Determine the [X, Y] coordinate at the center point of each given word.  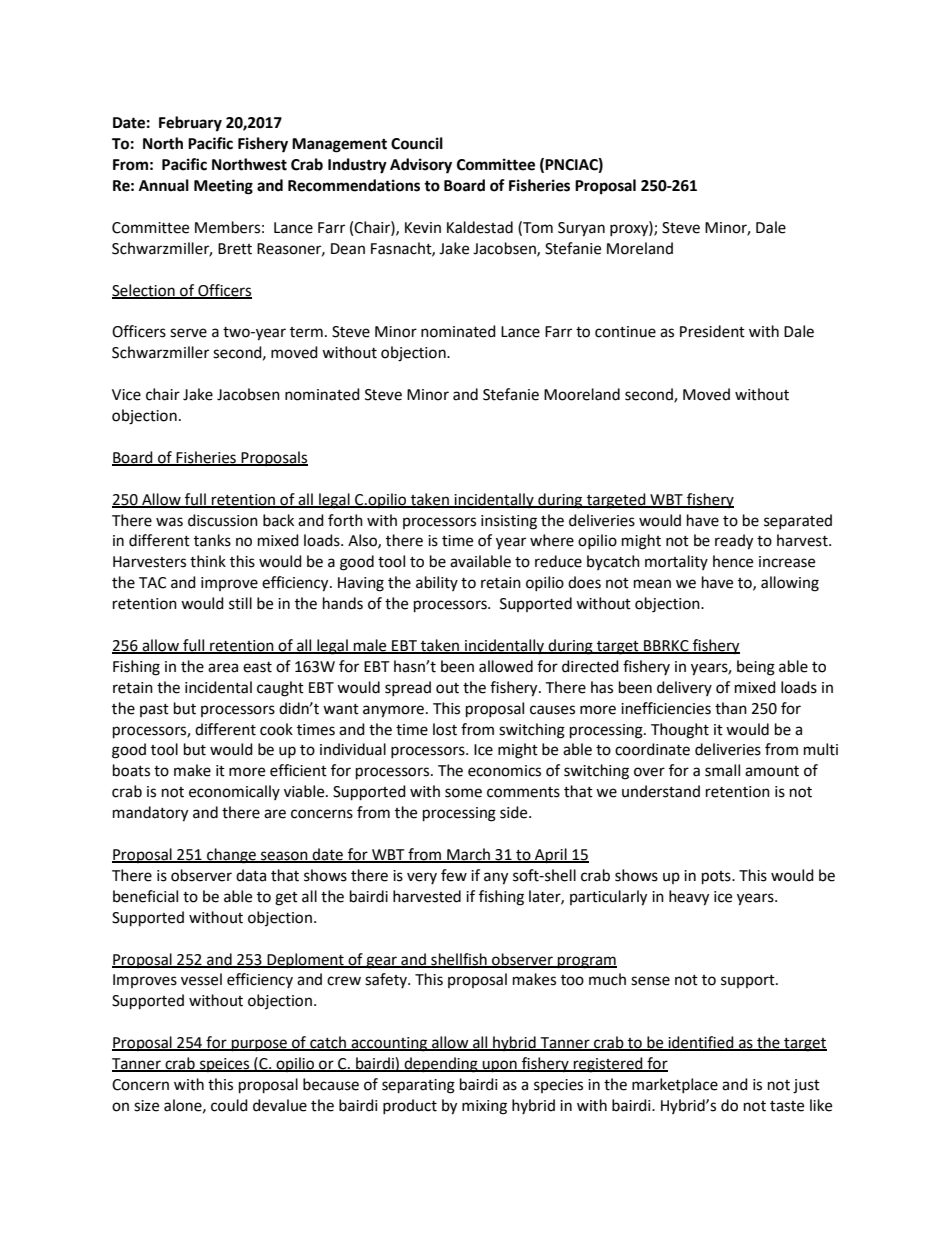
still [240, 603]
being [756, 668]
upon [500, 1066]
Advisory [421, 166]
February [190, 124]
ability [437, 583]
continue [625, 332]
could [229, 1105]
